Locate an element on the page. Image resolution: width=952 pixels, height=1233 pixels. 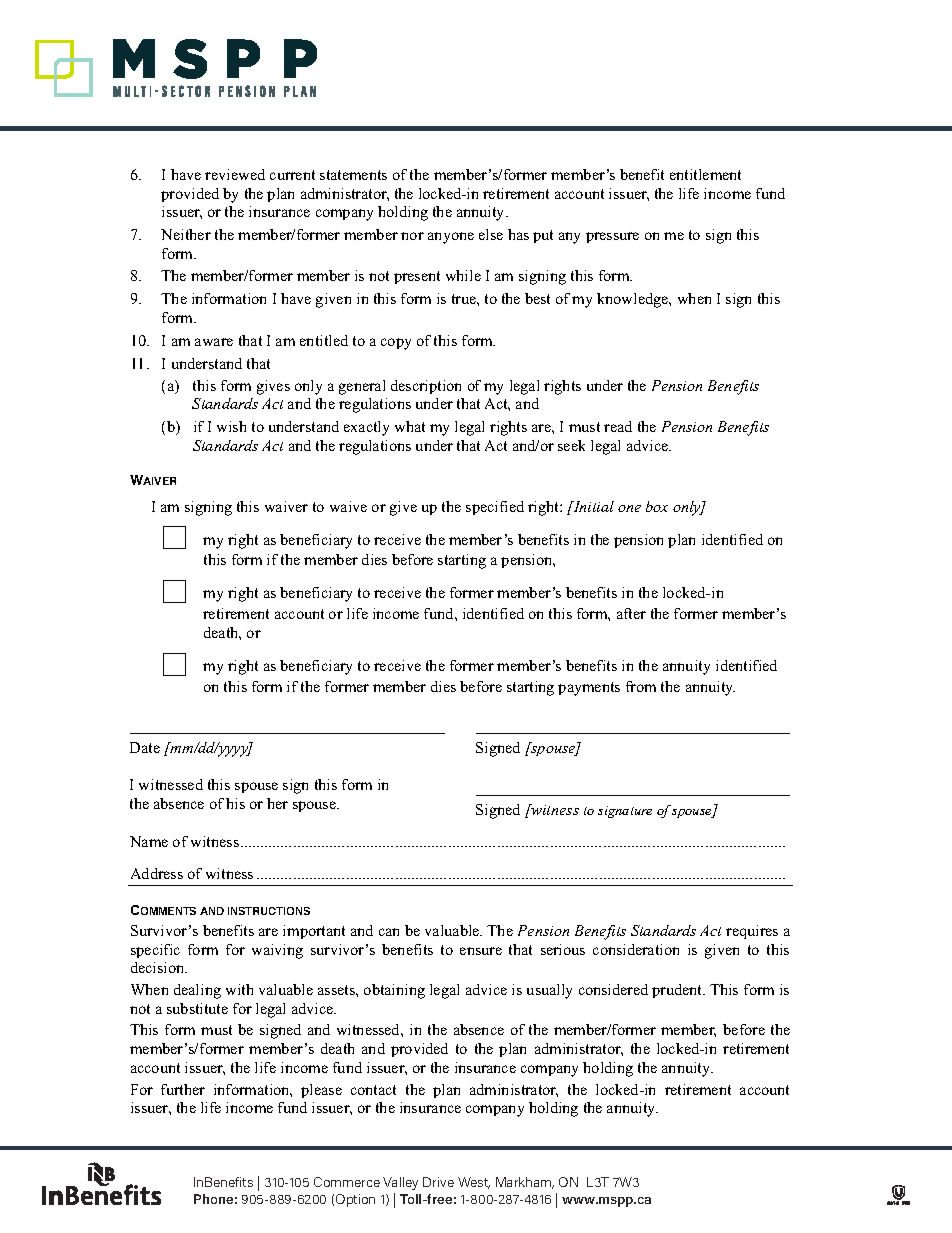
further is located at coordinates (183, 1089).
